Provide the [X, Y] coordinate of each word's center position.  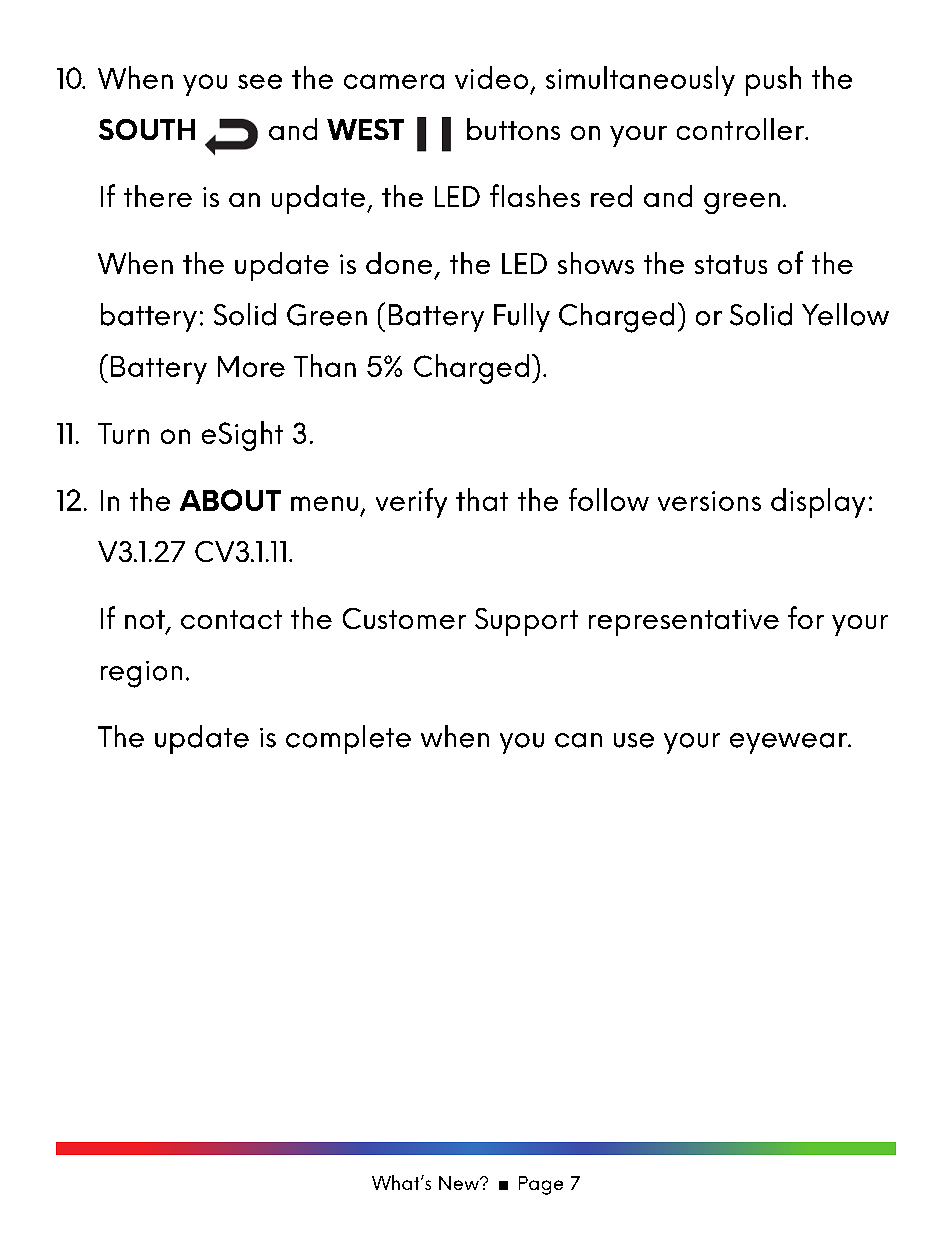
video [491, 77]
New [460, 1183]
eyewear [789, 743]
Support [526, 622]
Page [541, 1185]
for [806, 617]
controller [741, 129]
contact [231, 619]
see [260, 81]
